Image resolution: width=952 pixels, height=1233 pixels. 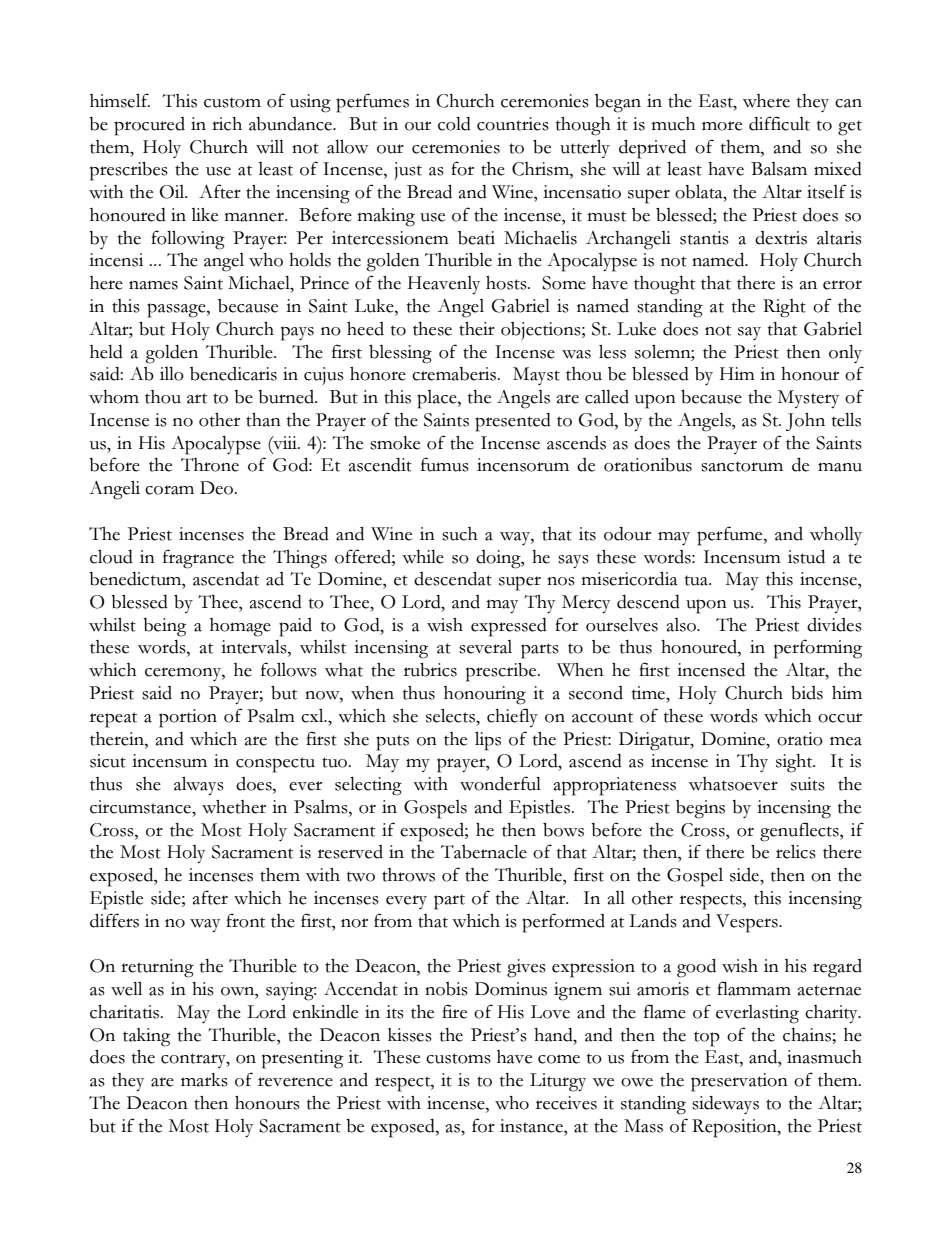 I want to click on such, so click(x=460, y=534).
